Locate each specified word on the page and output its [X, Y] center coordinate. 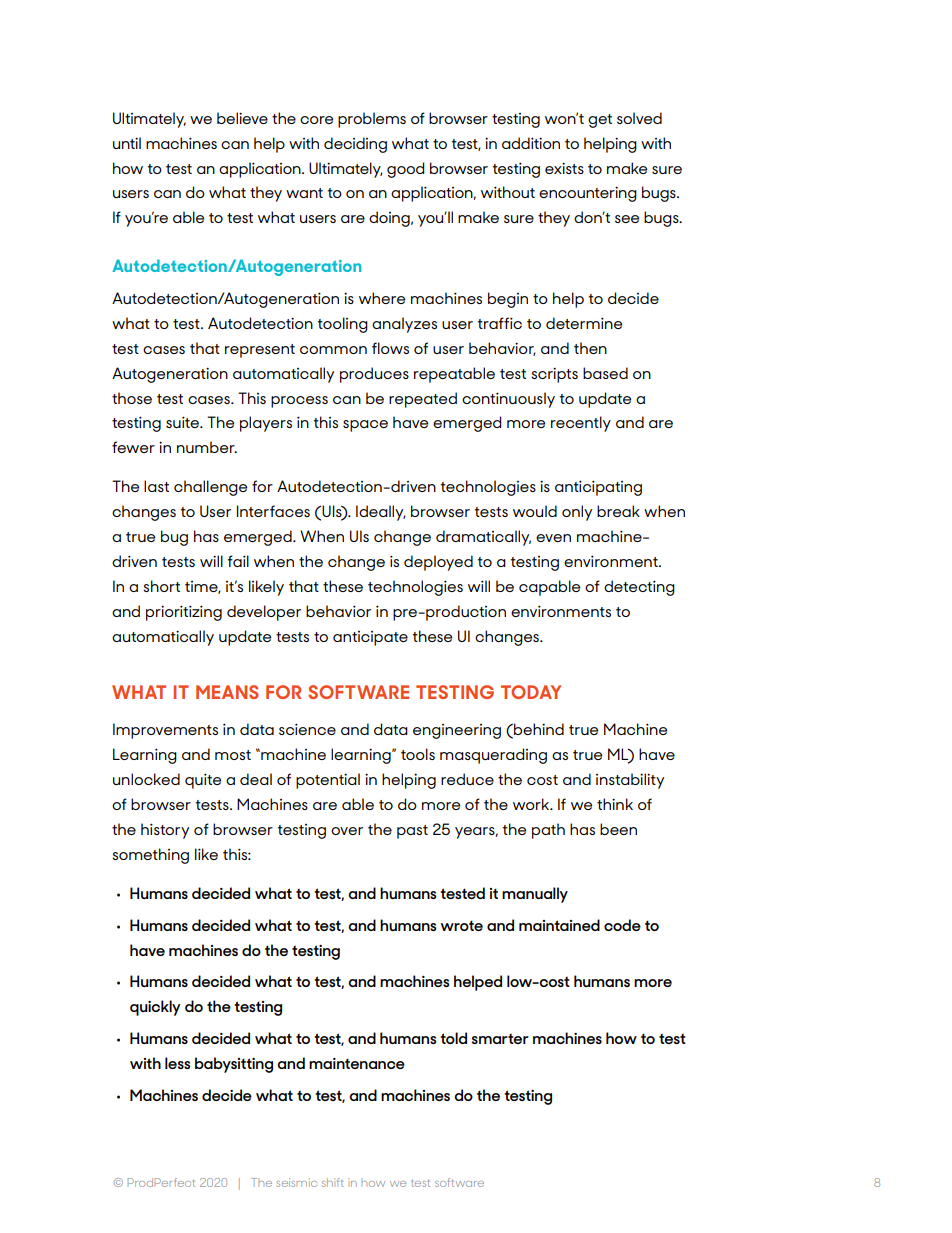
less [178, 1063]
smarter [500, 1038]
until [127, 143]
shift [333, 1182]
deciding [355, 145]
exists [564, 168]
